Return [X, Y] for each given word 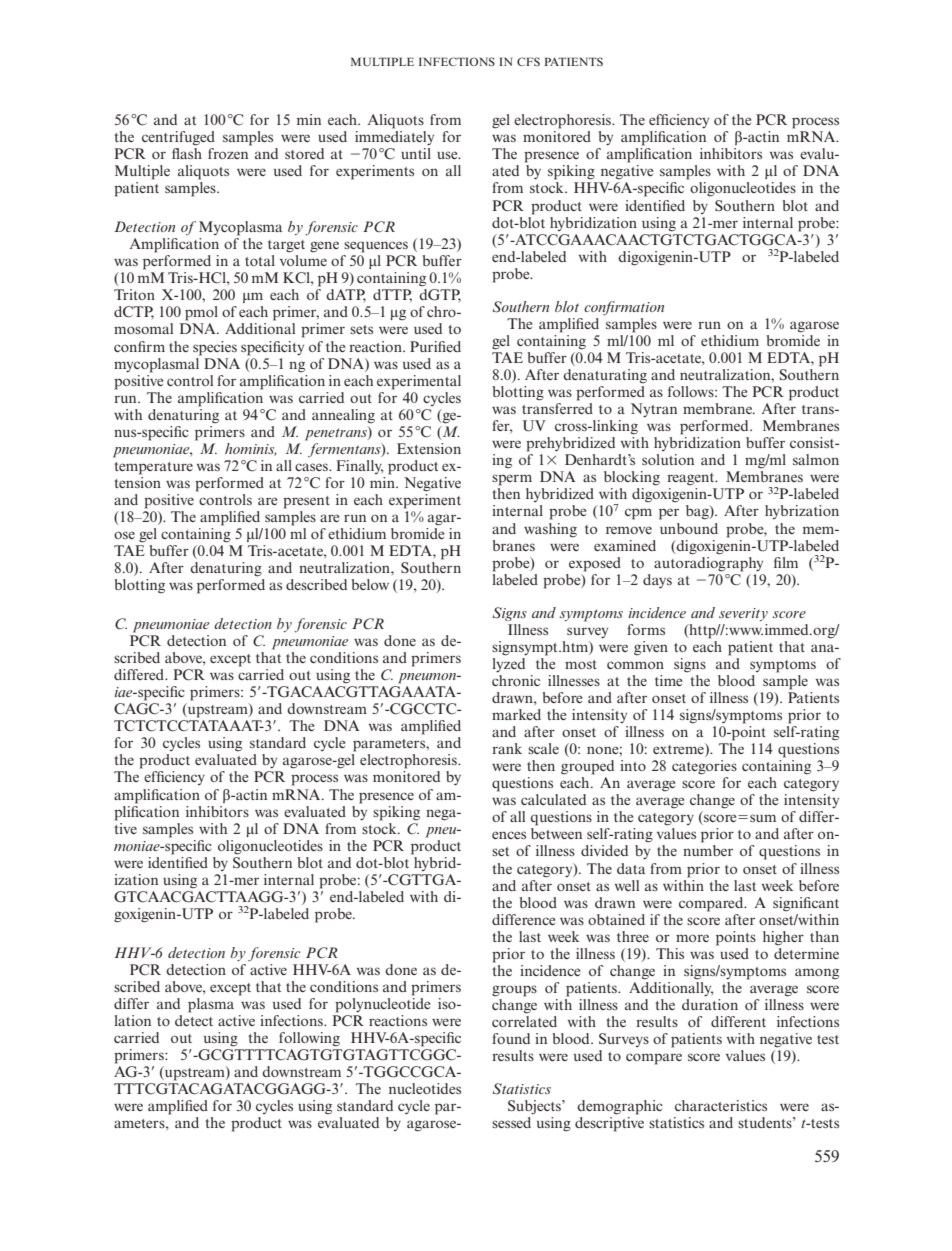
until [416, 153]
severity [743, 614]
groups [514, 991]
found [511, 1038]
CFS [528, 61]
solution [668, 459]
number [708, 850]
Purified [435, 346]
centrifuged [178, 138]
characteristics [721, 1105]
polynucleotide [382, 1004]
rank [507, 748]
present [306, 502]
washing [550, 530]
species [215, 348]
